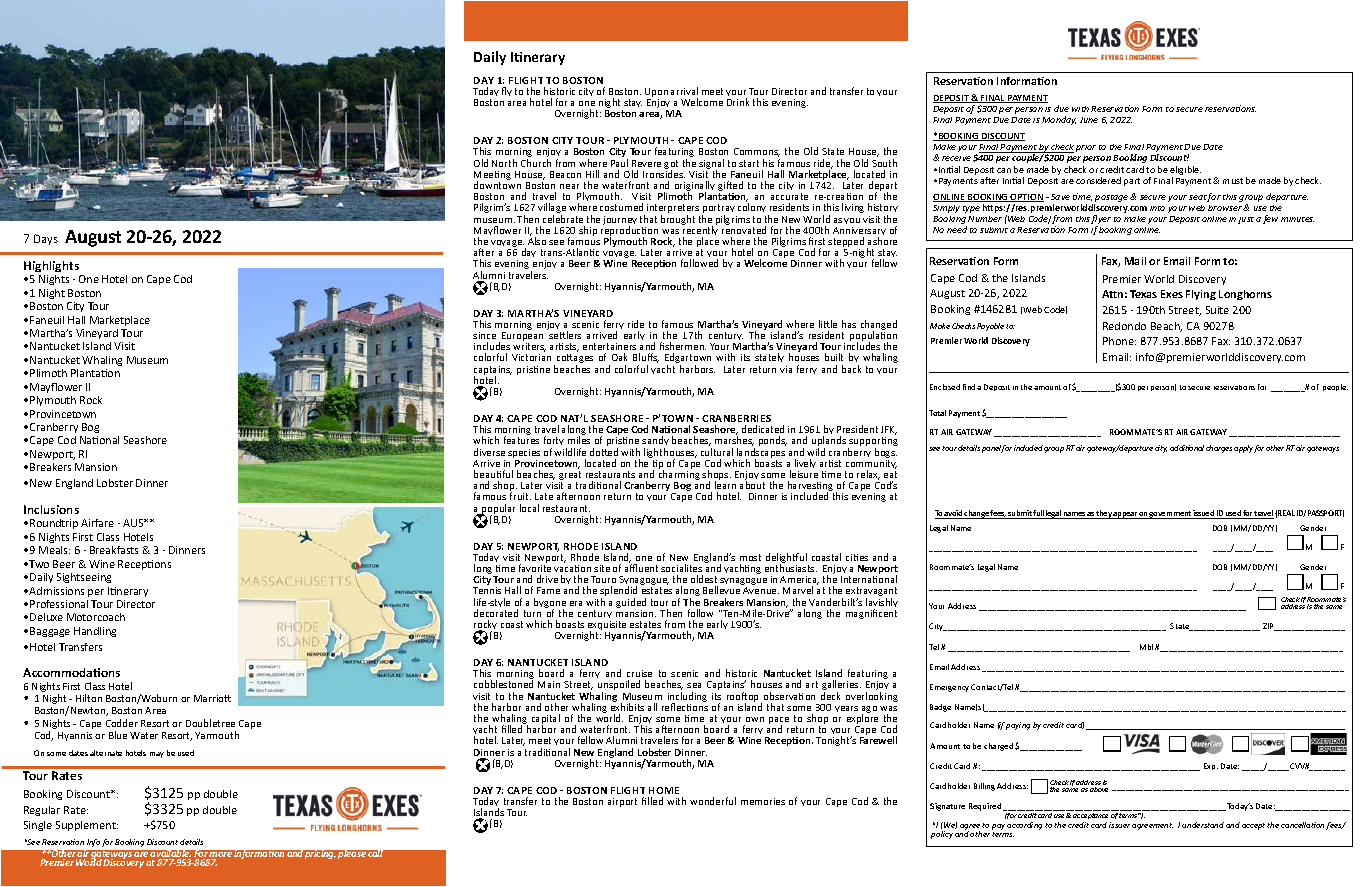  Describe the element at coordinates (51, 509) in the screenshot. I see `Inclusions` at that location.
